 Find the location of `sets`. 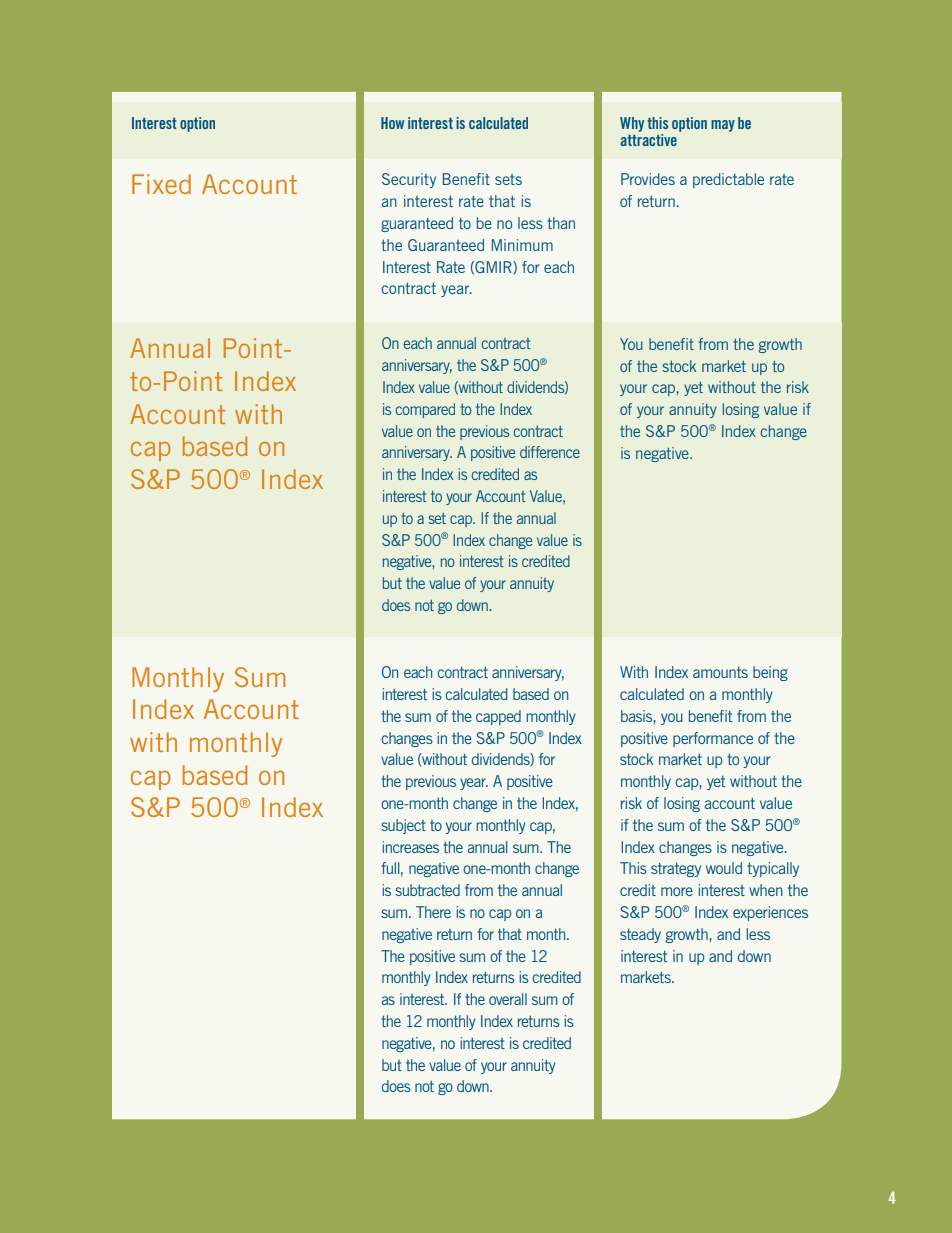

sets is located at coordinates (508, 179).
